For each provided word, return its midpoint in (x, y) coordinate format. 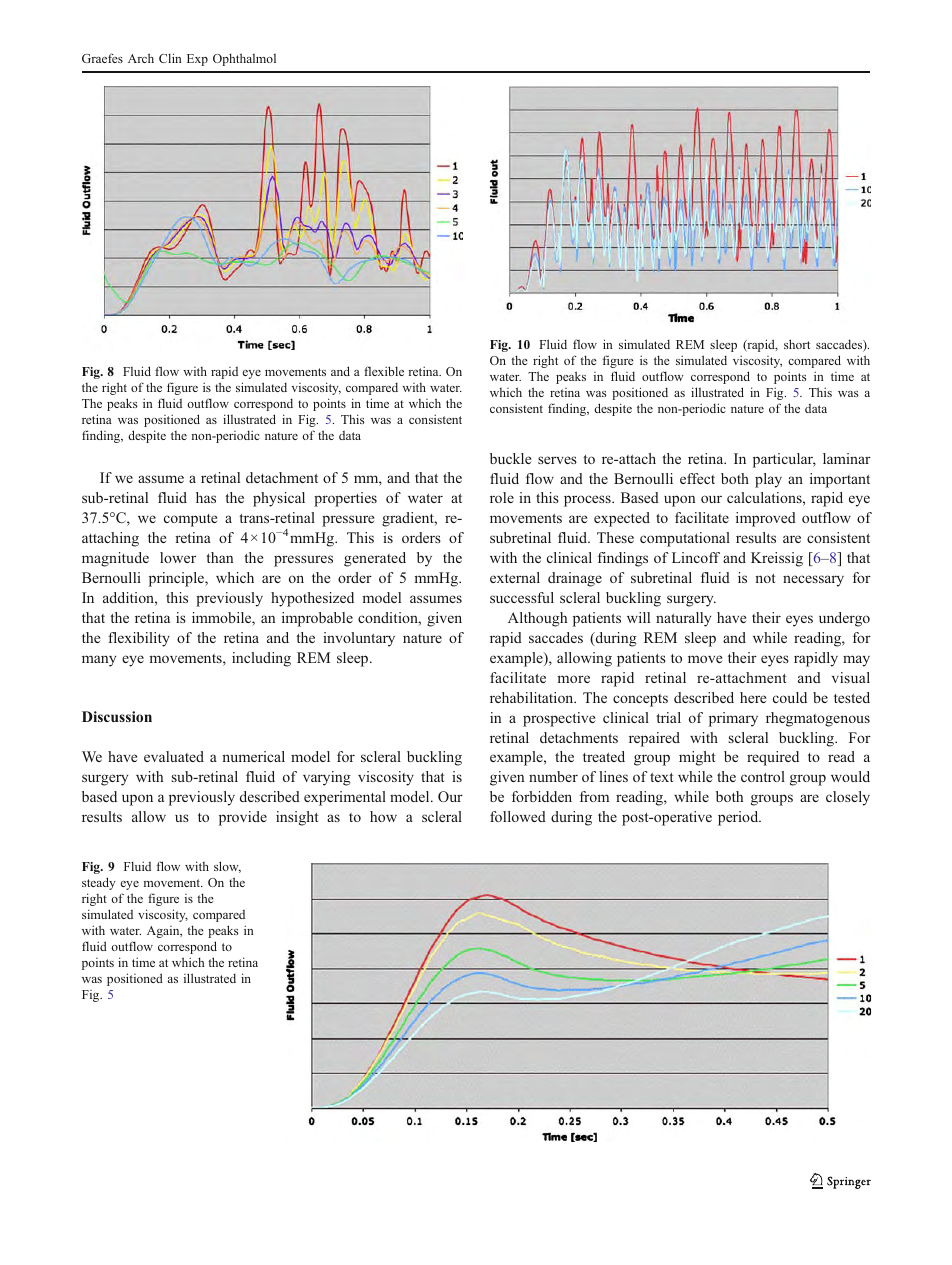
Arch (141, 58)
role (502, 497)
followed (518, 816)
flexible (384, 371)
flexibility (139, 639)
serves (557, 460)
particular (784, 460)
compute (190, 520)
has (206, 497)
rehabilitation (533, 697)
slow (227, 867)
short (797, 344)
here (753, 697)
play (768, 480)
